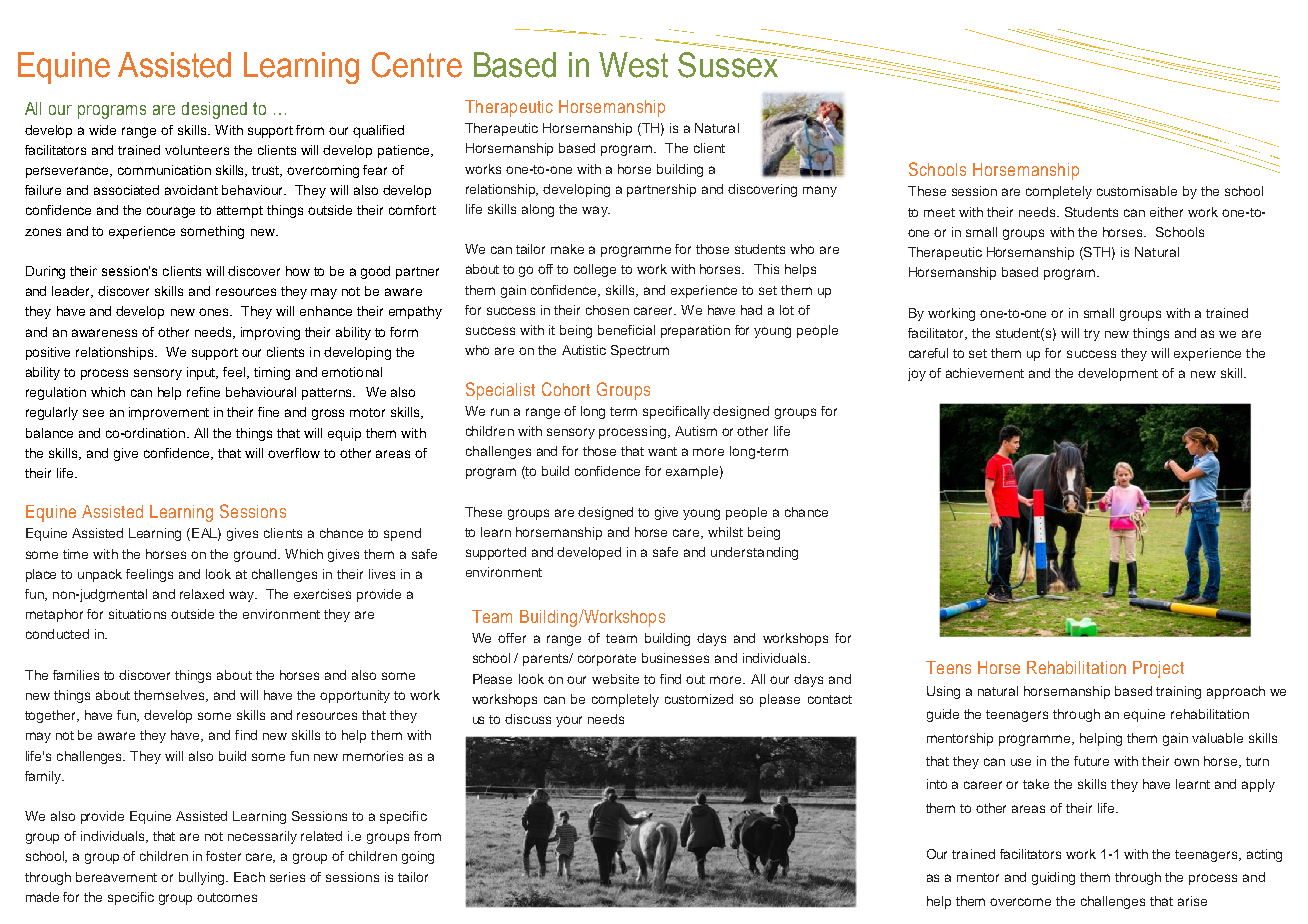 The width and height of the screenshot is (1308, 924). Describe the element at coordinates (1158, 669) in the screenshot. I see `Project` at that location.
